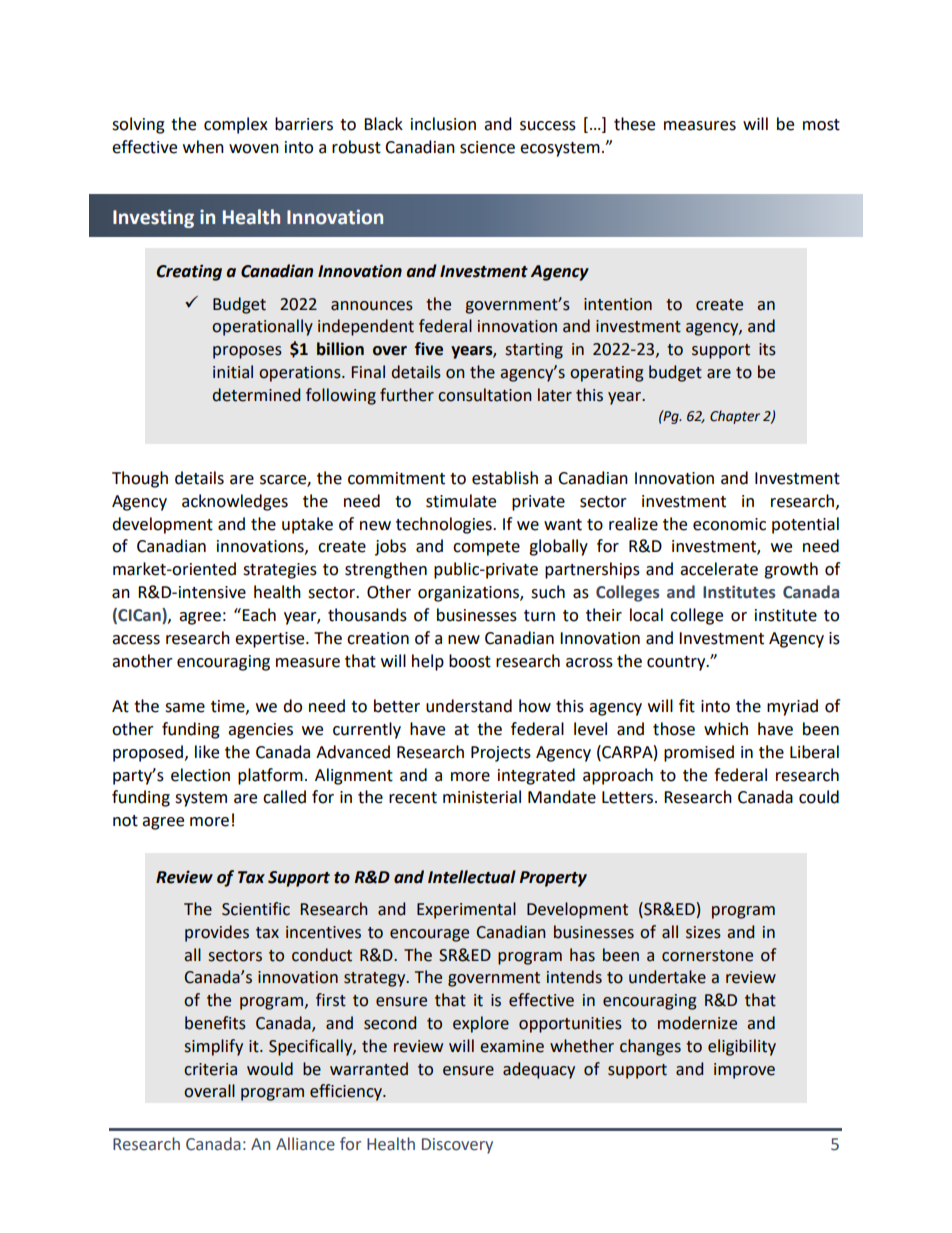 This screenshot has width=952, height=1233. What do you see at coordinates (744, 1071) in the screenshot?
I see `improve` at bounding box center [744, 1071].
